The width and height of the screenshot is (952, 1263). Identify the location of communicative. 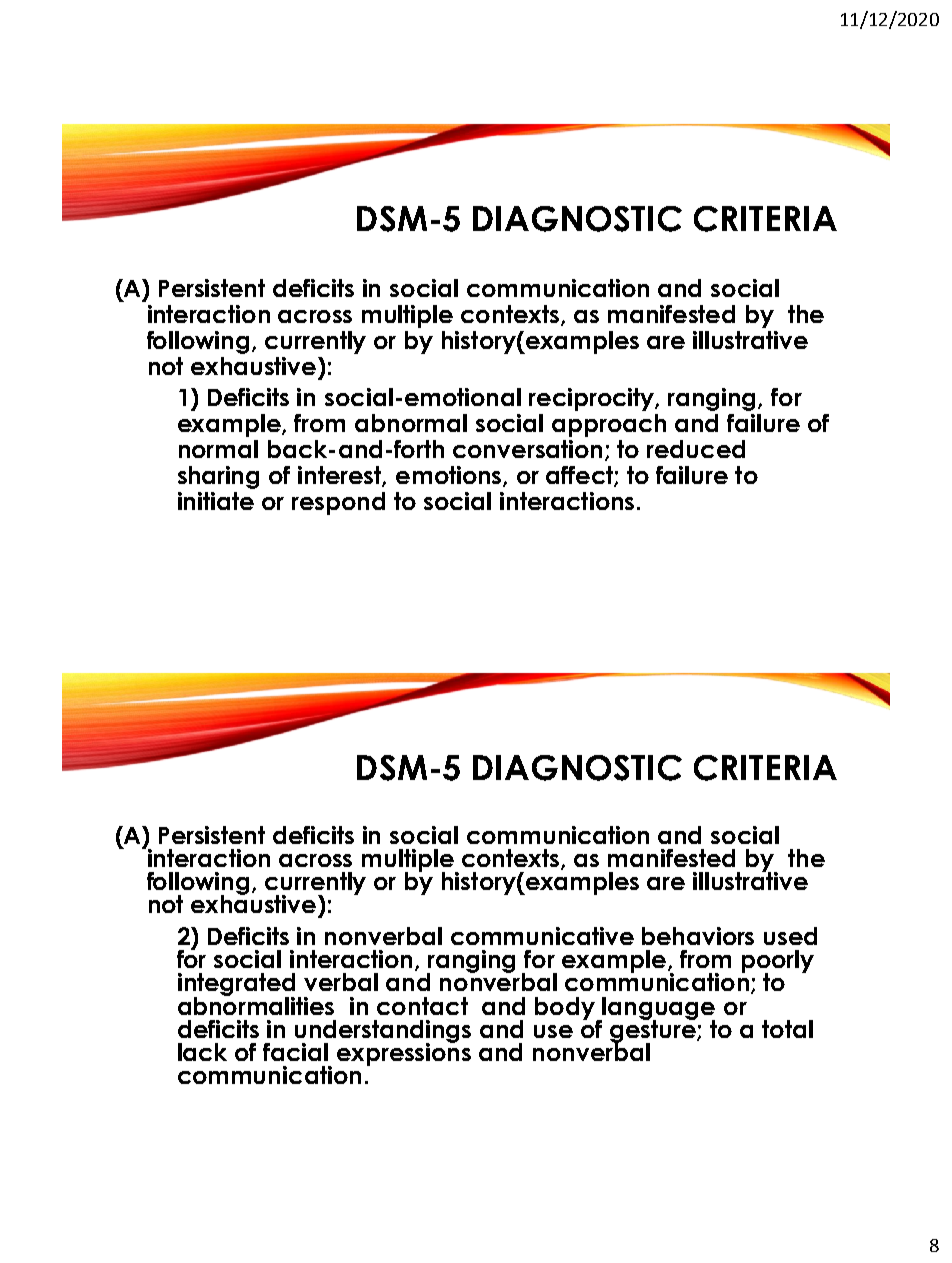
(542, 936).
